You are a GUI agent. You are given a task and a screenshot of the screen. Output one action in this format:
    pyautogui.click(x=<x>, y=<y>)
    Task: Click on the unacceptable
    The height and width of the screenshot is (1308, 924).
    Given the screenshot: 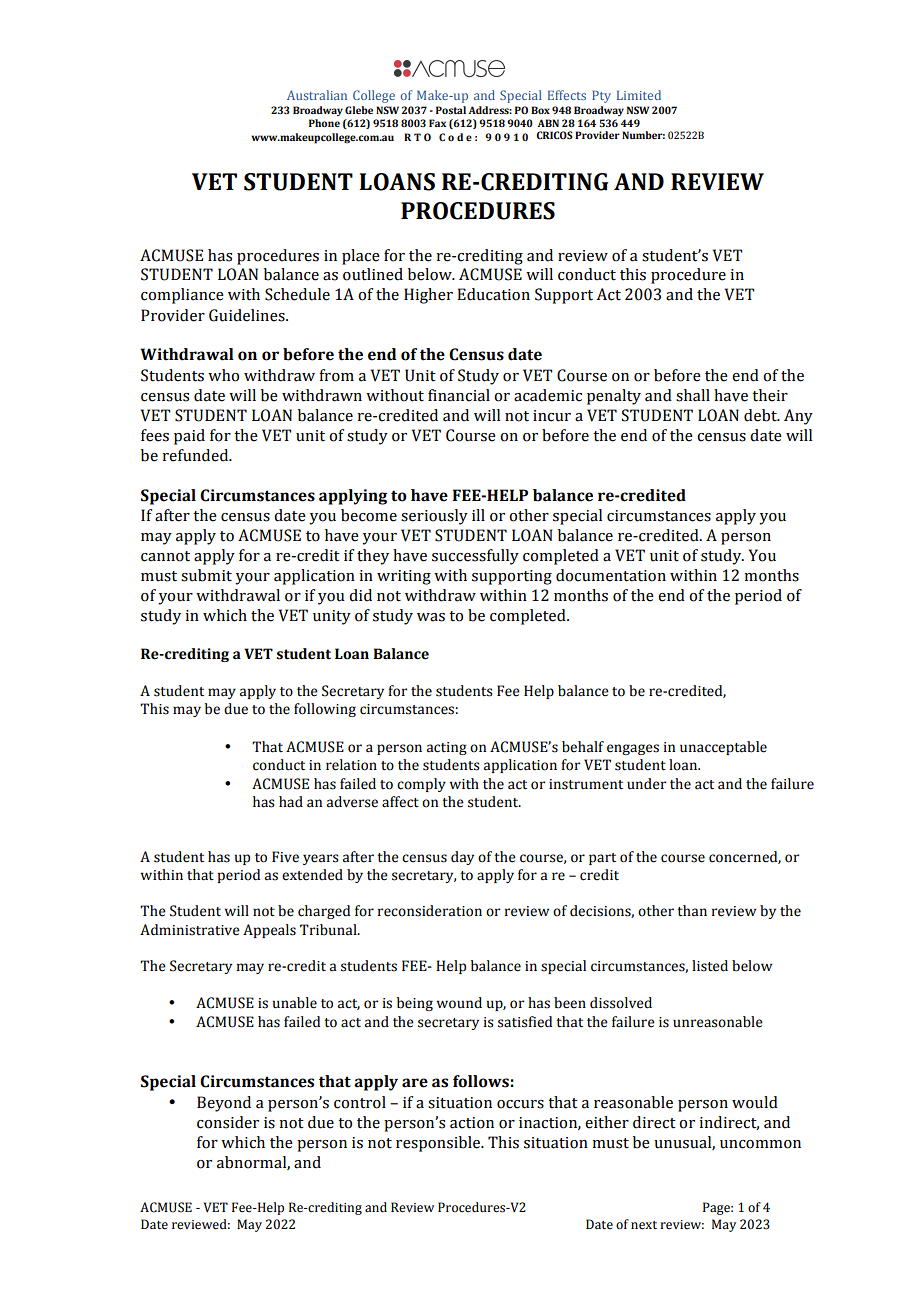 What is the action you would take?
    pyautogui.click(x=723, y=748)
